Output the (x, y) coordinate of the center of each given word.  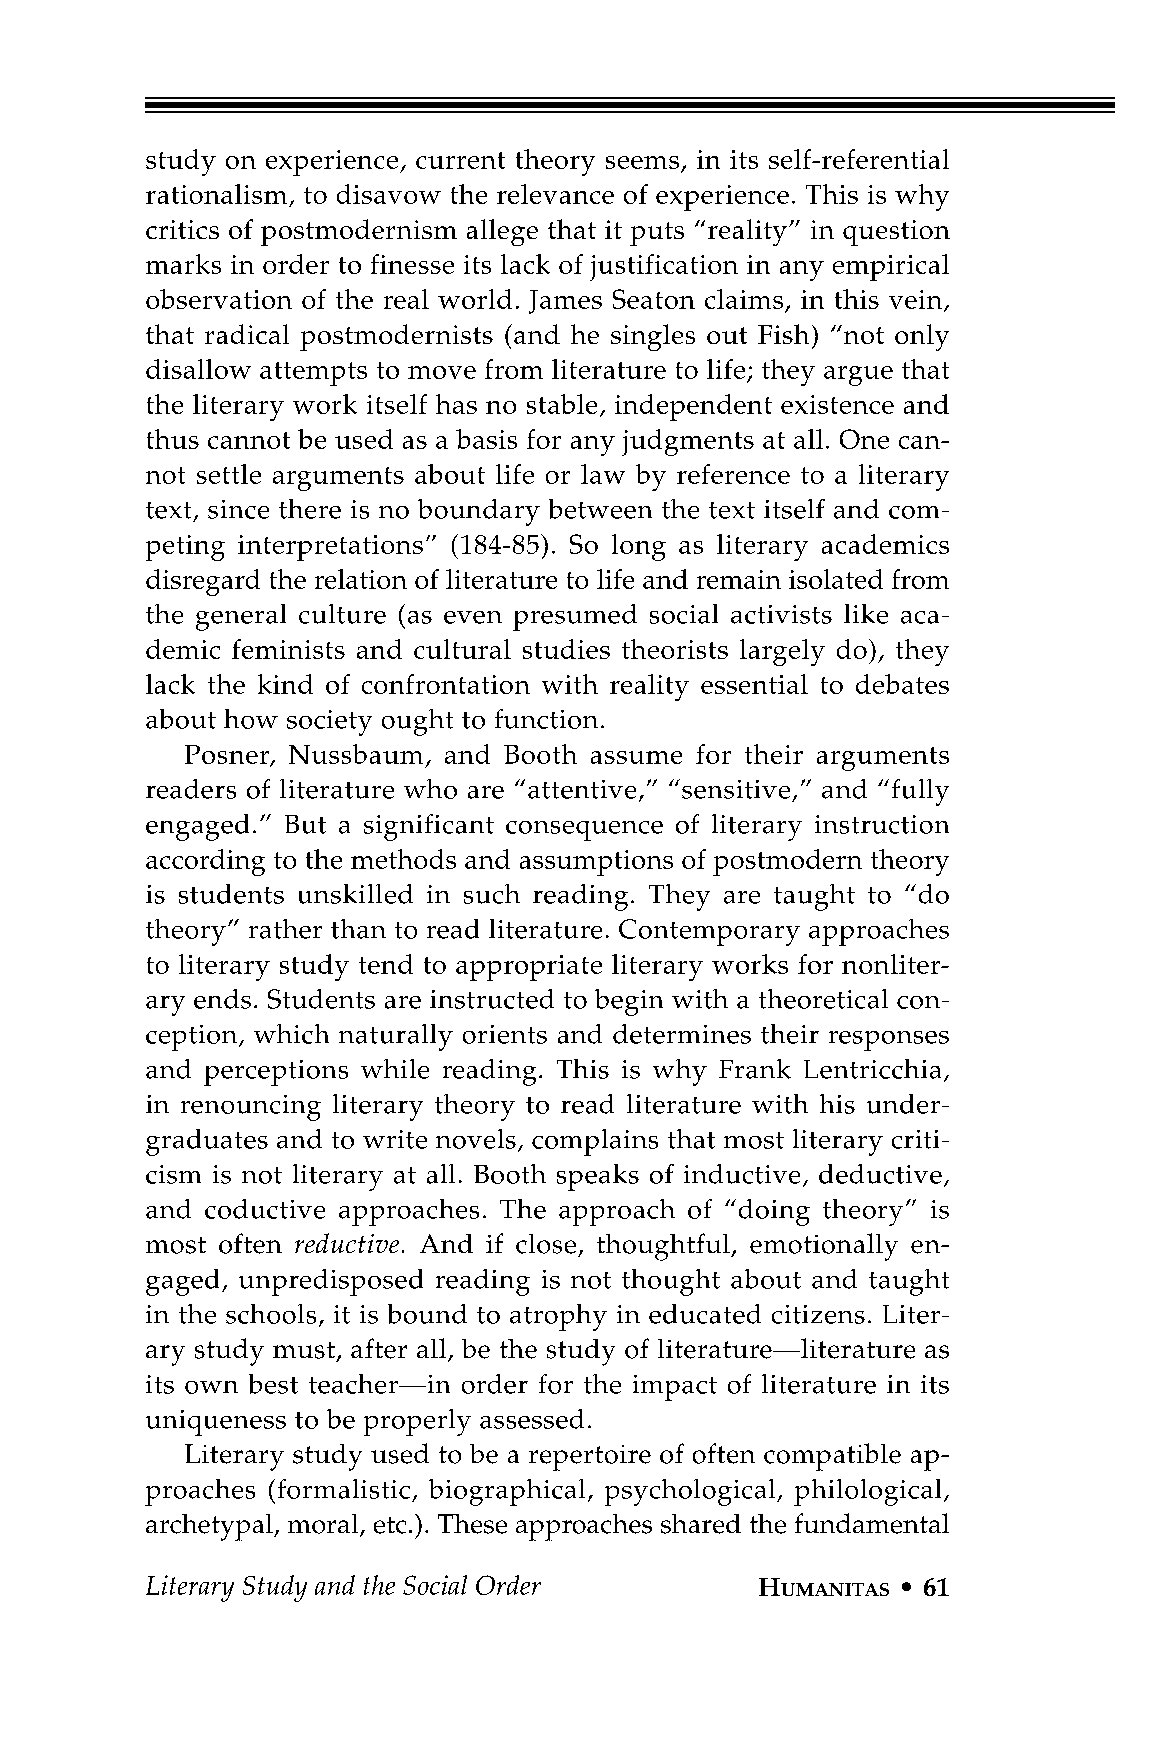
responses (889, 1041)
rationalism (218, 195)
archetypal (210, 1527)
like (866, 614)
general (241, 617)
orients (505, 1034)
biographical (507, 1492)
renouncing (251, 1108)
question (896, 233)
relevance (555, 194)
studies (566, 649)
